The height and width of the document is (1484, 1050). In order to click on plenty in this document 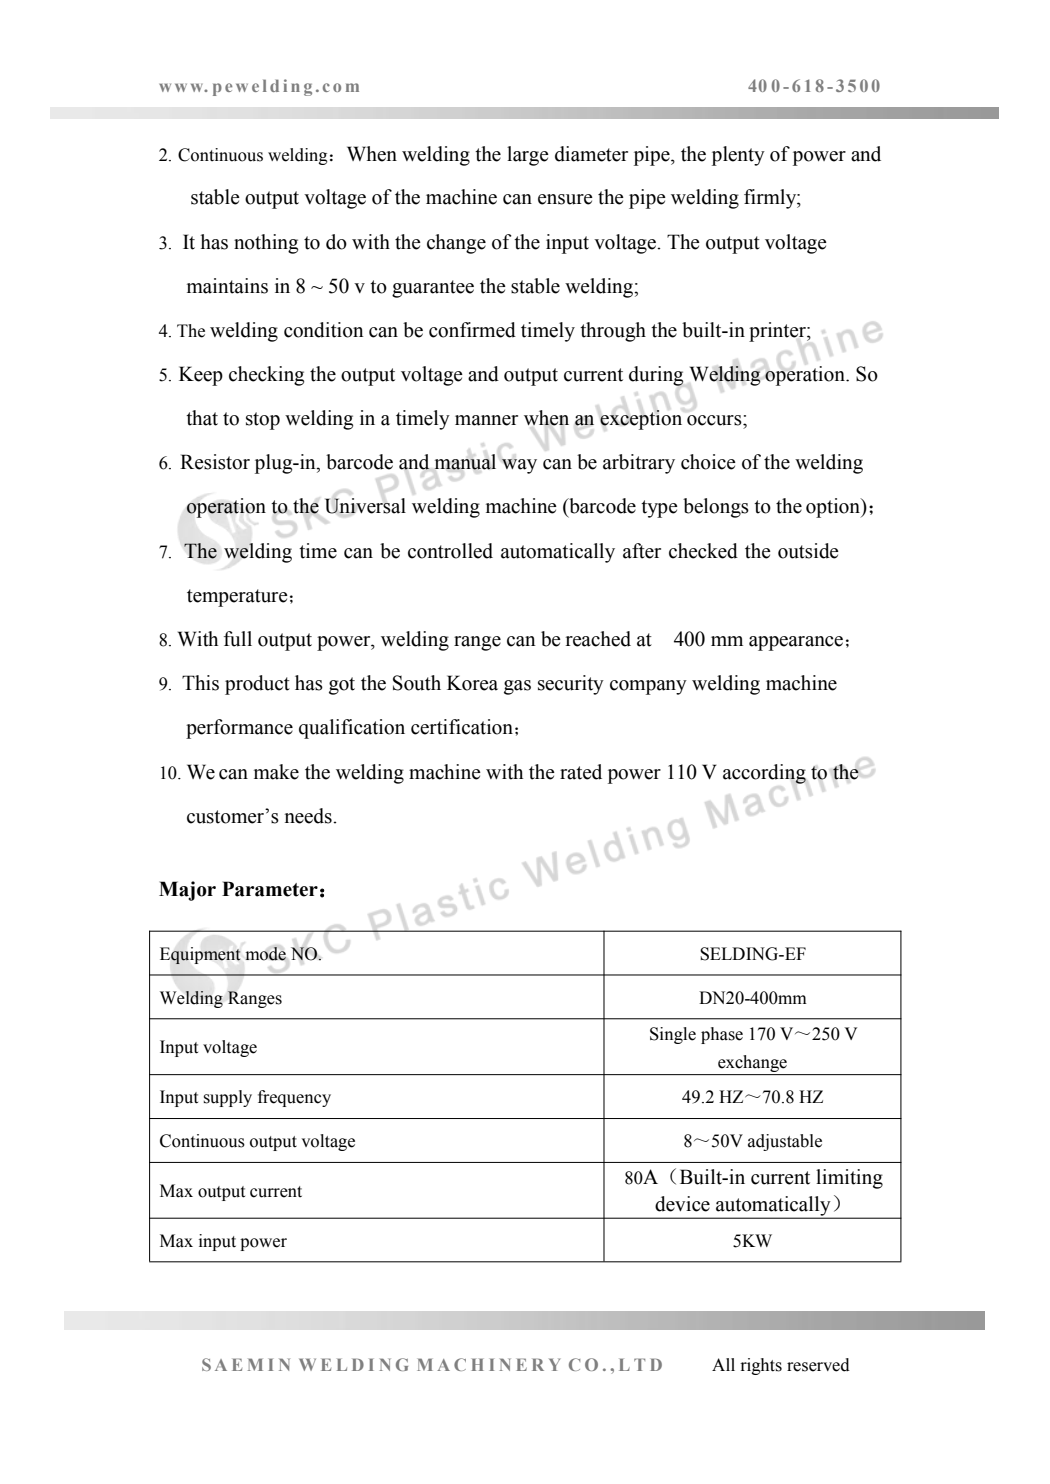, I will do `click(738, 156)`.
